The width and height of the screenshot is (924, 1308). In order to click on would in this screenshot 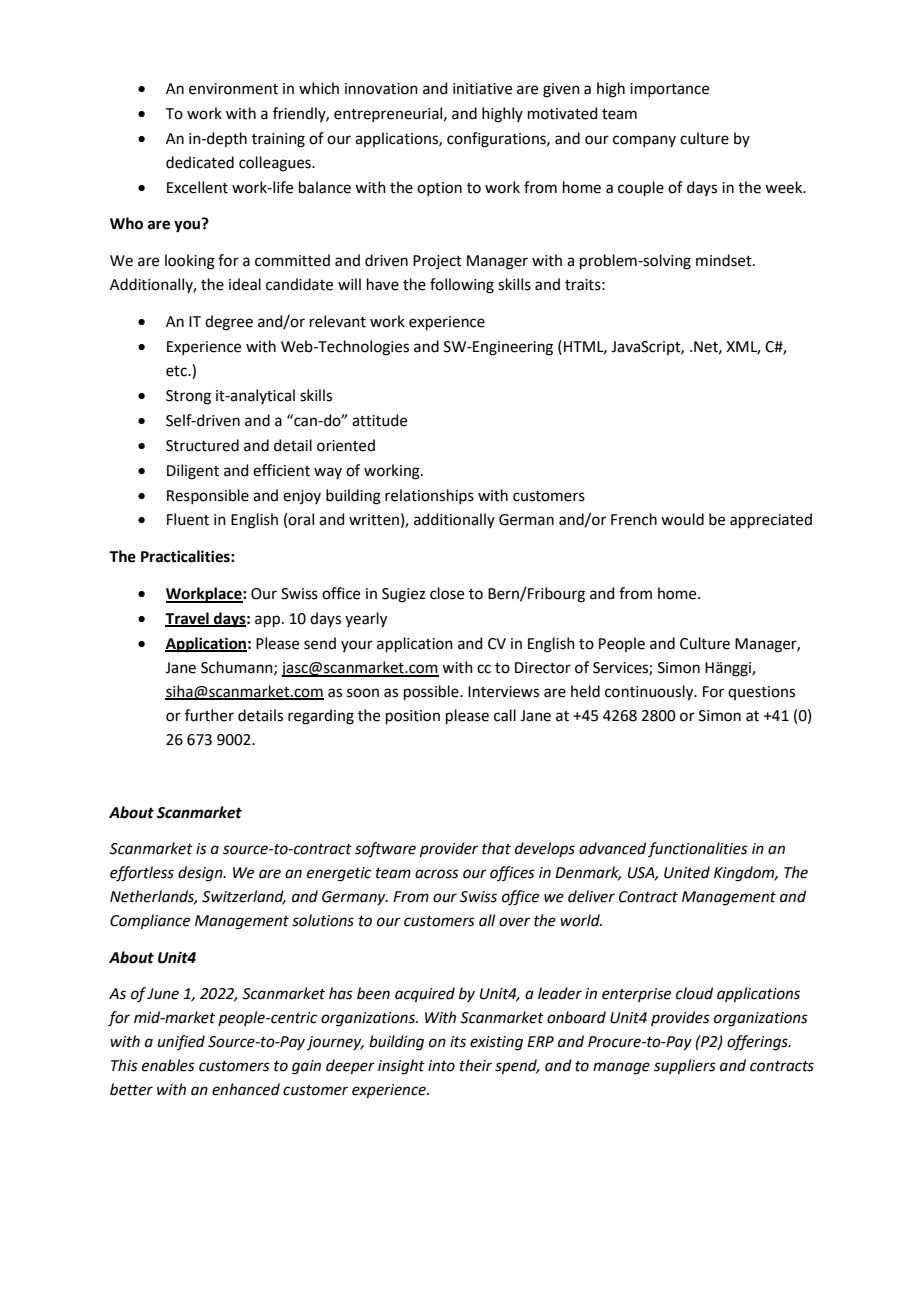, I will do `click(682, 519)`.
